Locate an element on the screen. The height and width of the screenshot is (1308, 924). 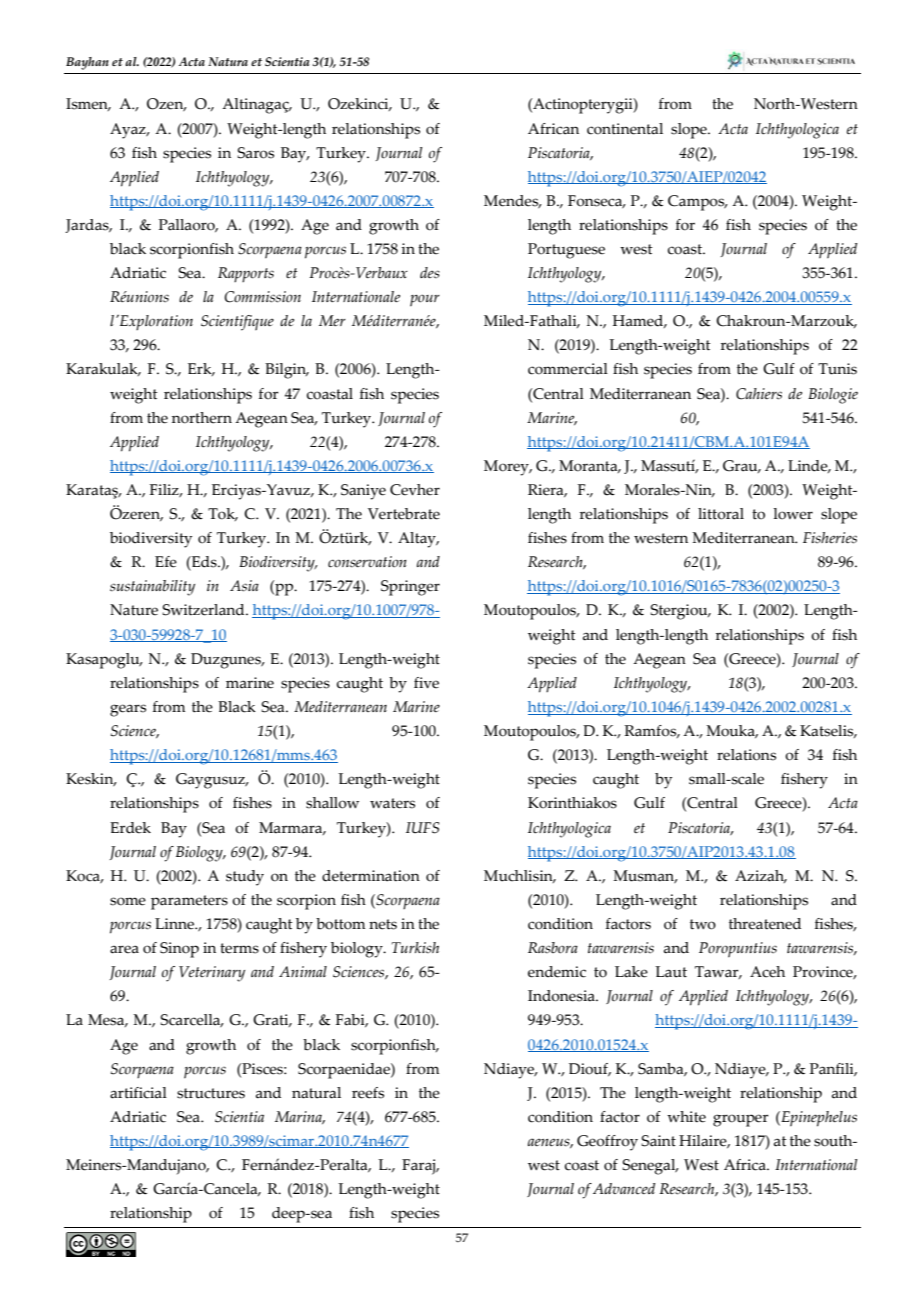
Eds is located at coordinates (204, 562).
